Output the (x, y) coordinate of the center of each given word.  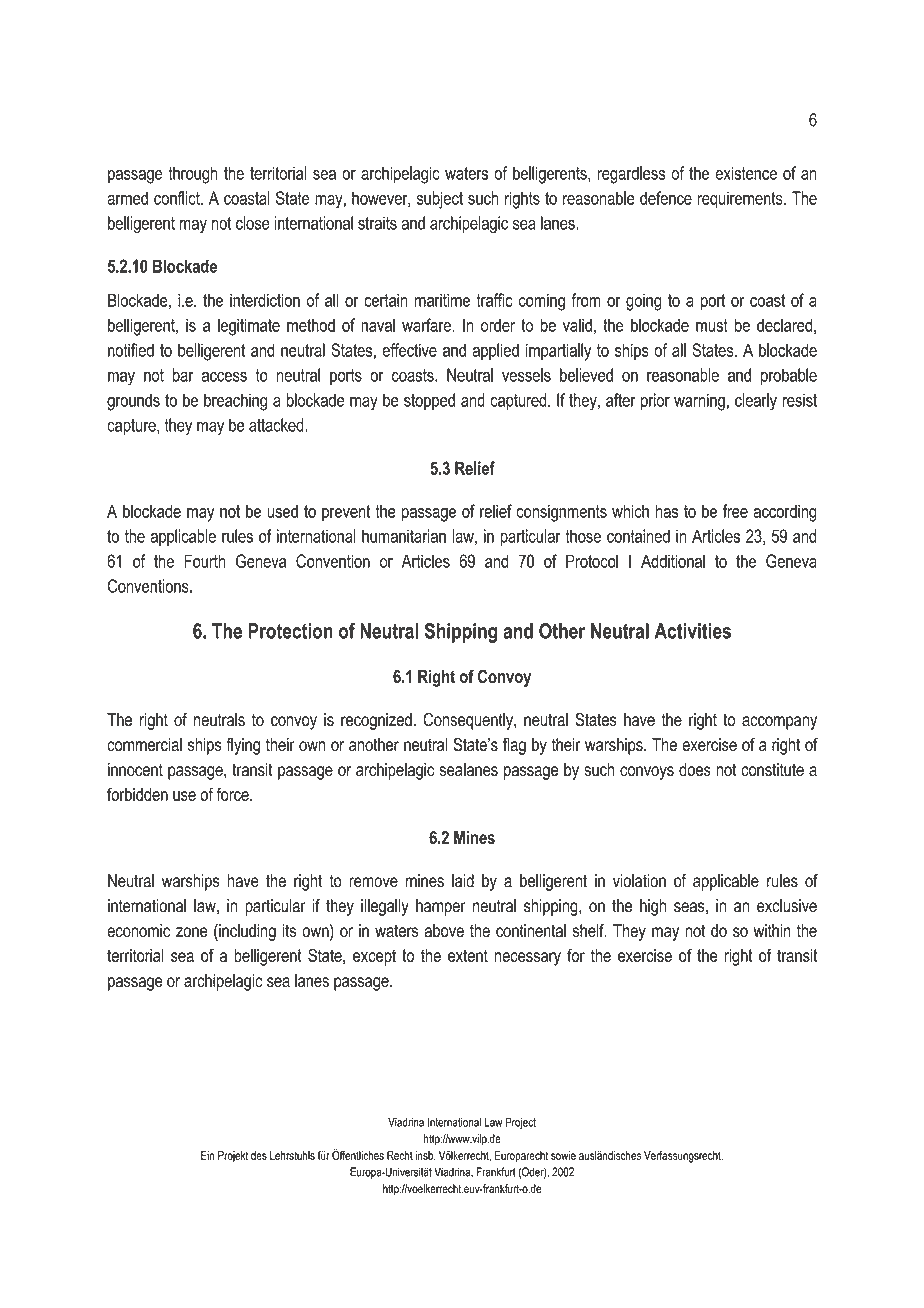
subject (440, 200)
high (653, 907)
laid (463, 881)
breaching (235, 402)
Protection (290, 631)
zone (192, 932)
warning (699, 402)
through (193, 175)
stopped (429, 401)
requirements (741, 200)
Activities (692, 631)
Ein (207, 1155)
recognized (376, 721)
